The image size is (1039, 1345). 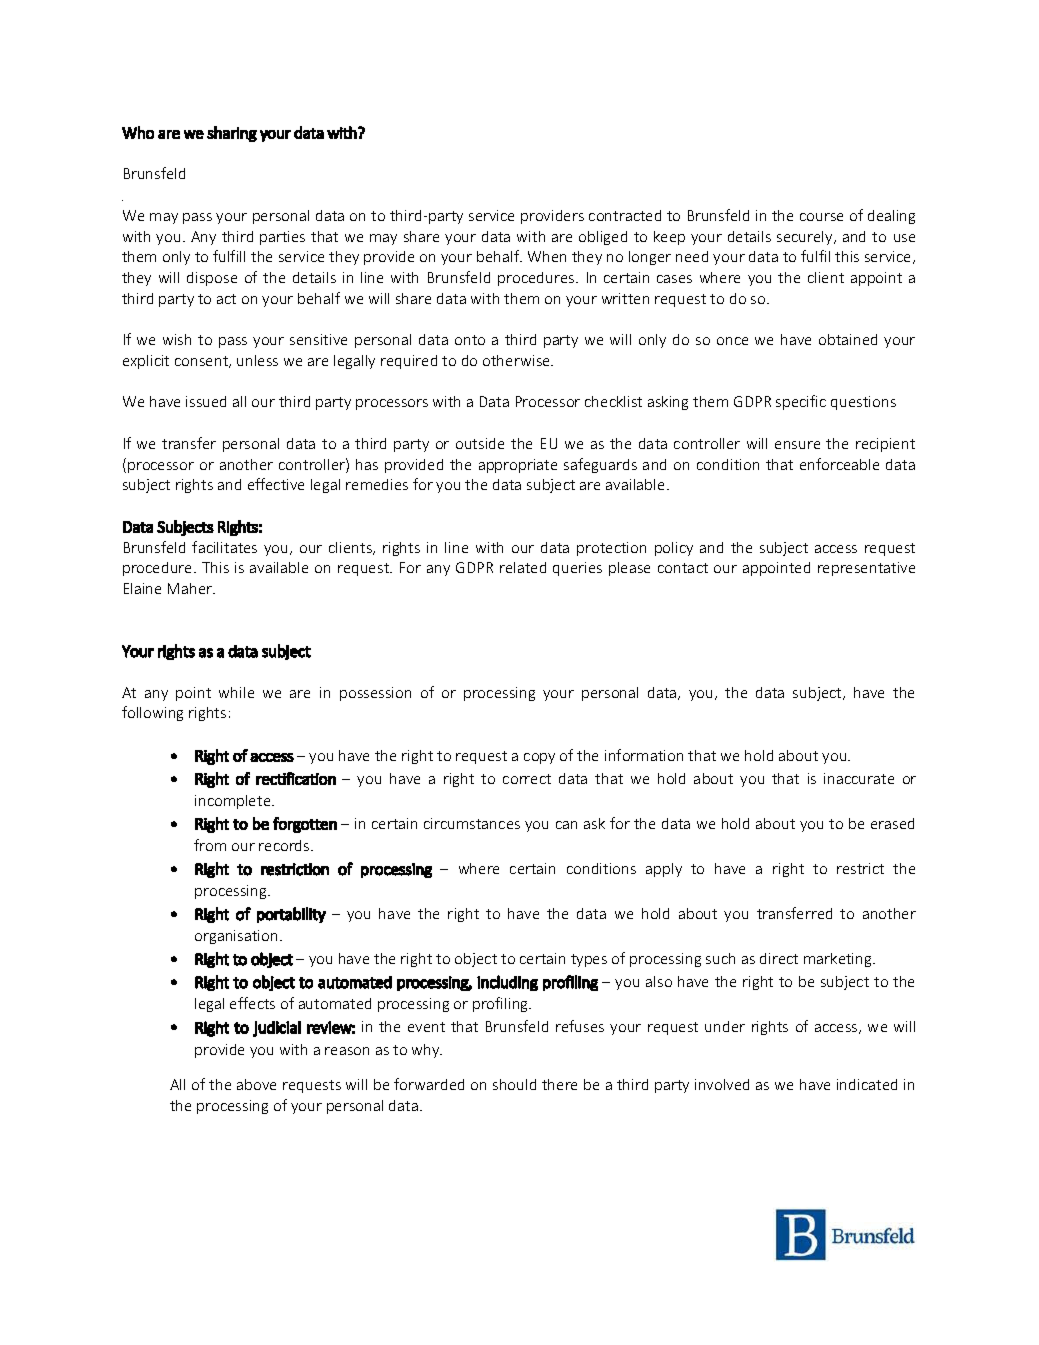 I want to click on contracted, so click(x=625, y=215).
